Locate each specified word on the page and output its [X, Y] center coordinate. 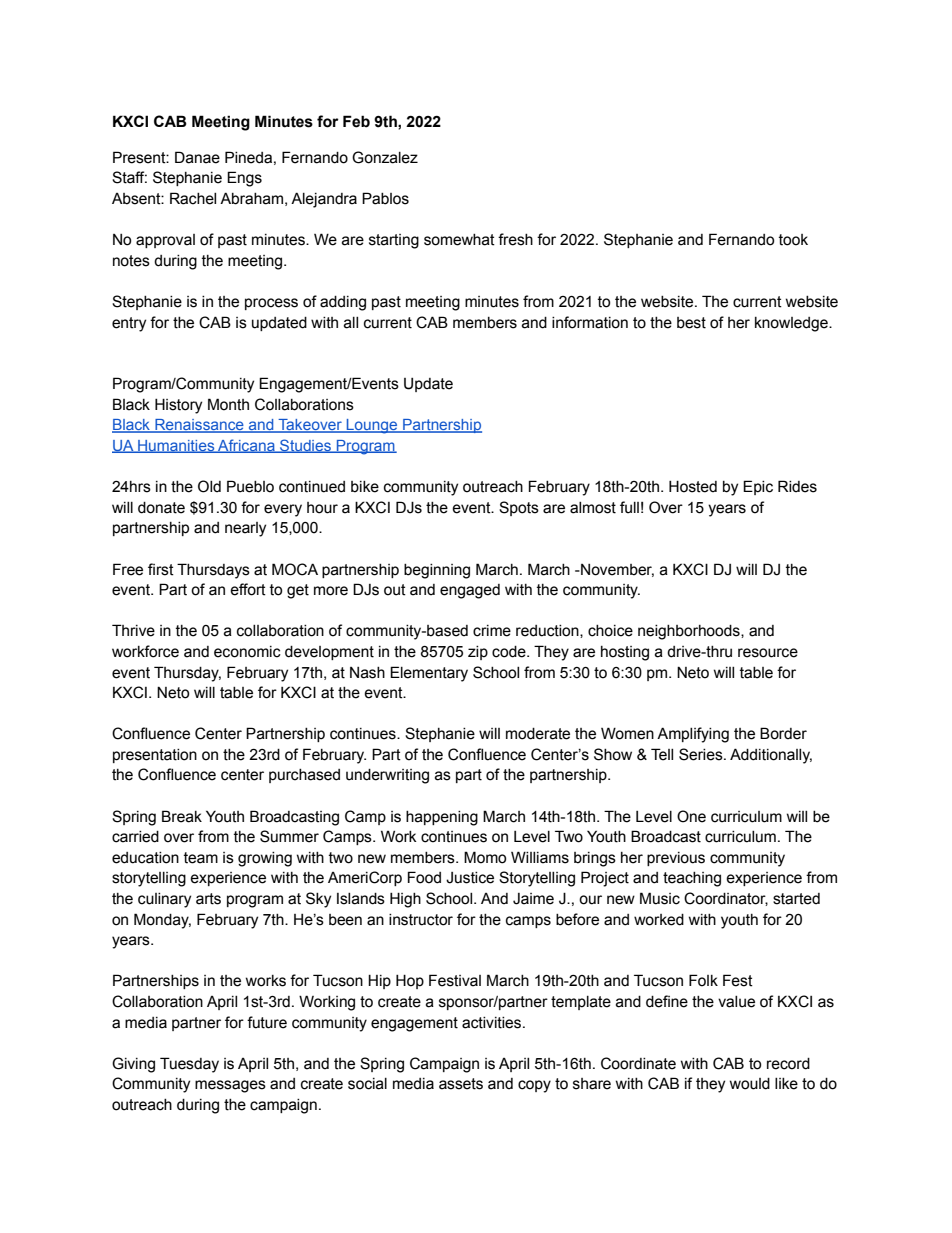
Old [209, 486]
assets [461, 1084]
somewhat [459, 240]
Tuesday [189, 1065]
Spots [519, 508]
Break [182, 816]
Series [702, 754]
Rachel [193, 198]
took [793, 240]
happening [442, 818]
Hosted [693, 486]
